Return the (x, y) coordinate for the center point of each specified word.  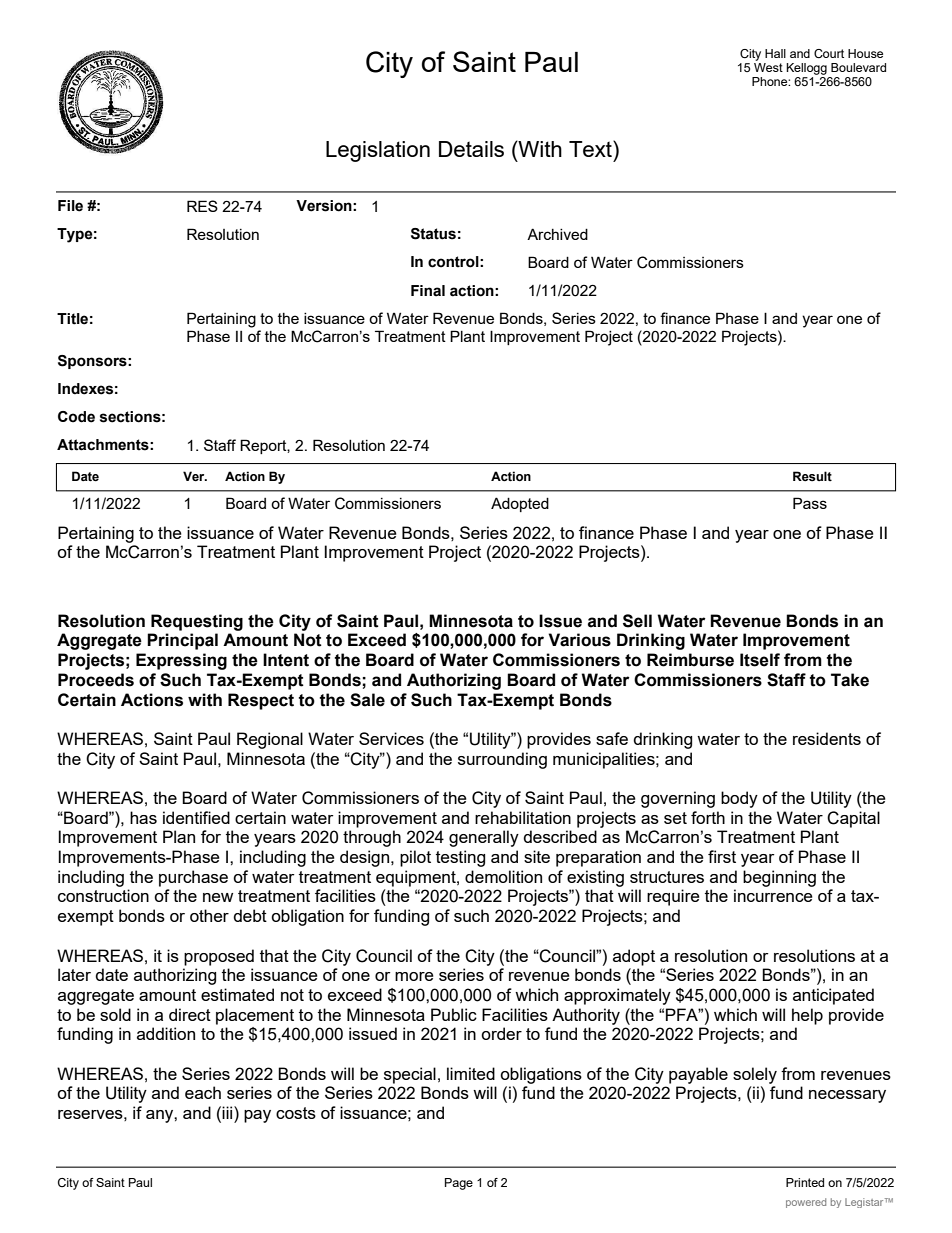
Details (471, 149)
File (70, 206)
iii (228, 1112)
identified (196, 817)
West (768, 67)
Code (76, 417)
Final (428, 291)
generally (484, 838)
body (739, 799)
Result (812, 476)
